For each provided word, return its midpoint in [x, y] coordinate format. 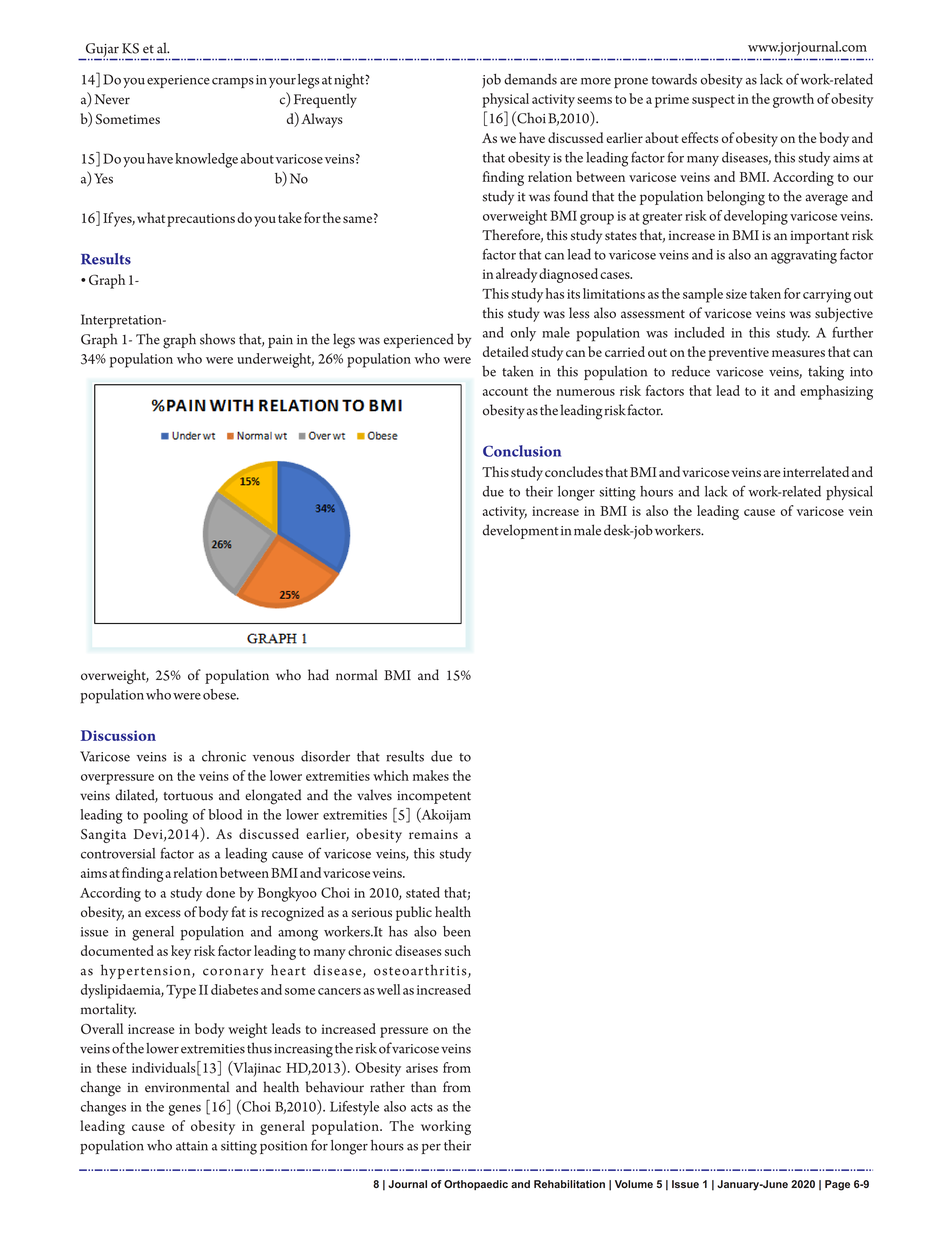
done [220, 892]
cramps [233, 82]
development [521, 531]
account [505, 391]
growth [793, 100]
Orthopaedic [476, 1185]
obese [221, 694]
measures [798, 353]
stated [423, 892]
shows [217, 339]
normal [357, 674]
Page [837, 1185]
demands [530, 79]
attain [192, 1146]
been [457, 931]
